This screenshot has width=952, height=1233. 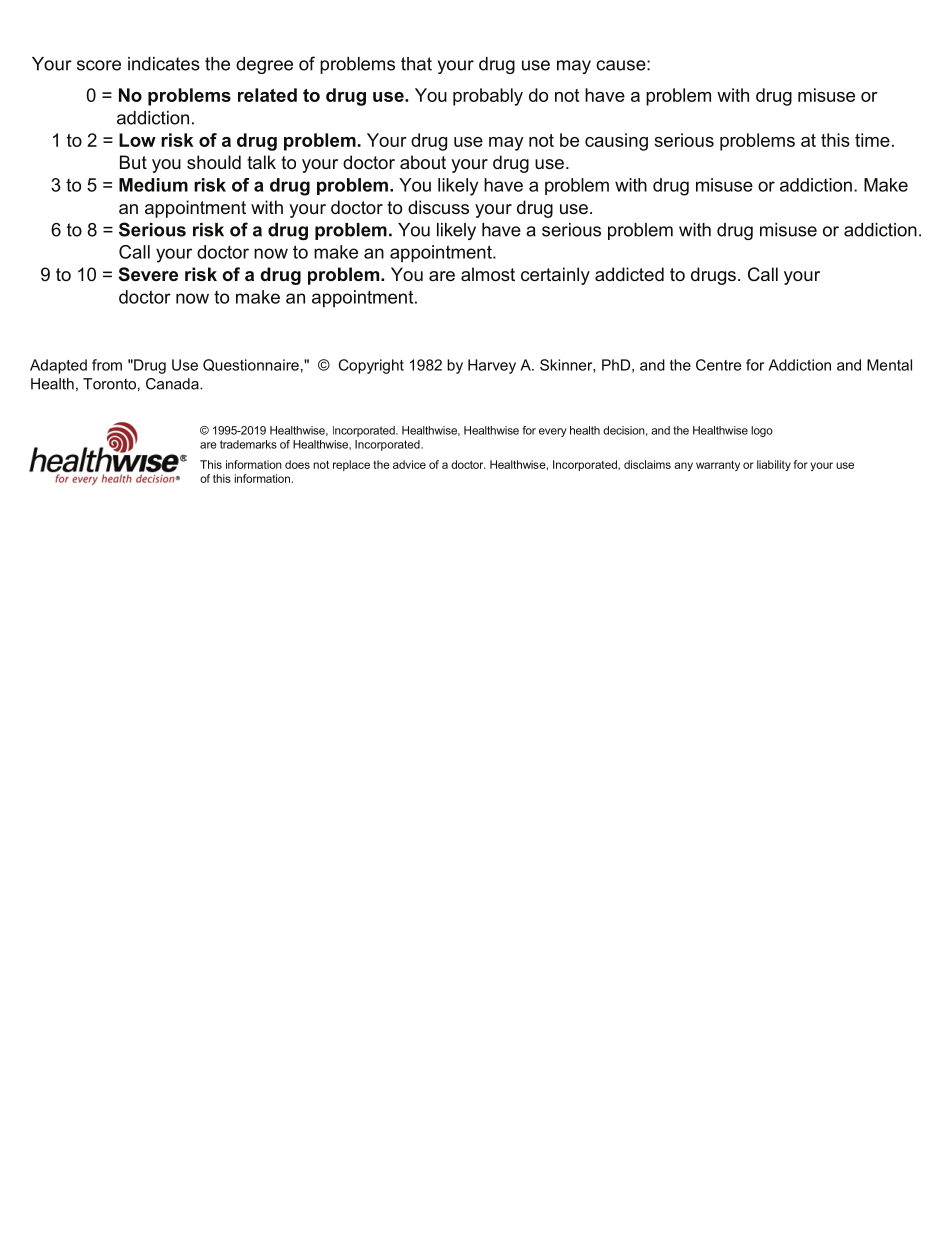 What do you see at coordinates (248, 444) in the screenshot?
I see `trademarks` at bounding box center [248, 444].
